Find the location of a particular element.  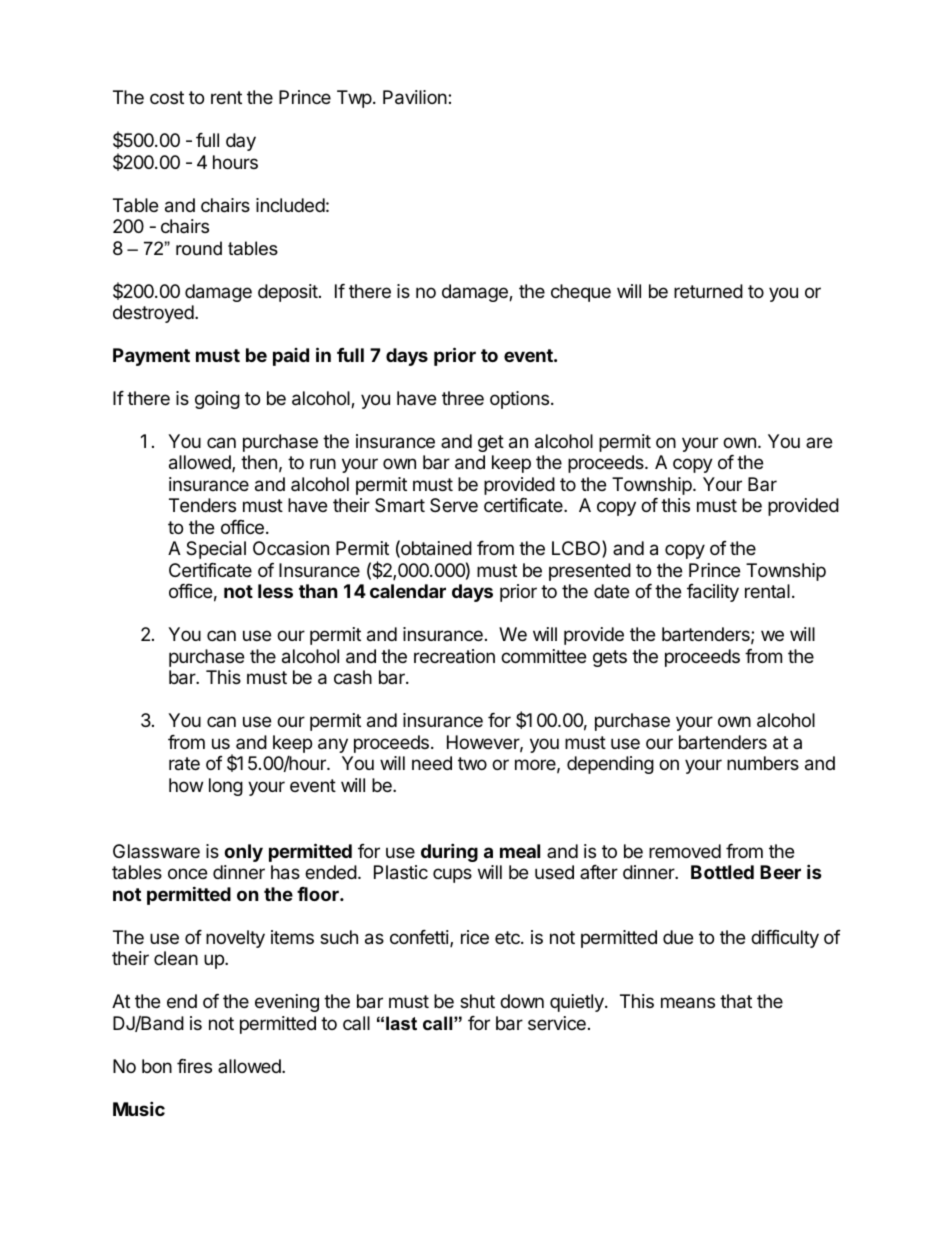

going is located at coordinates (217, 400).
